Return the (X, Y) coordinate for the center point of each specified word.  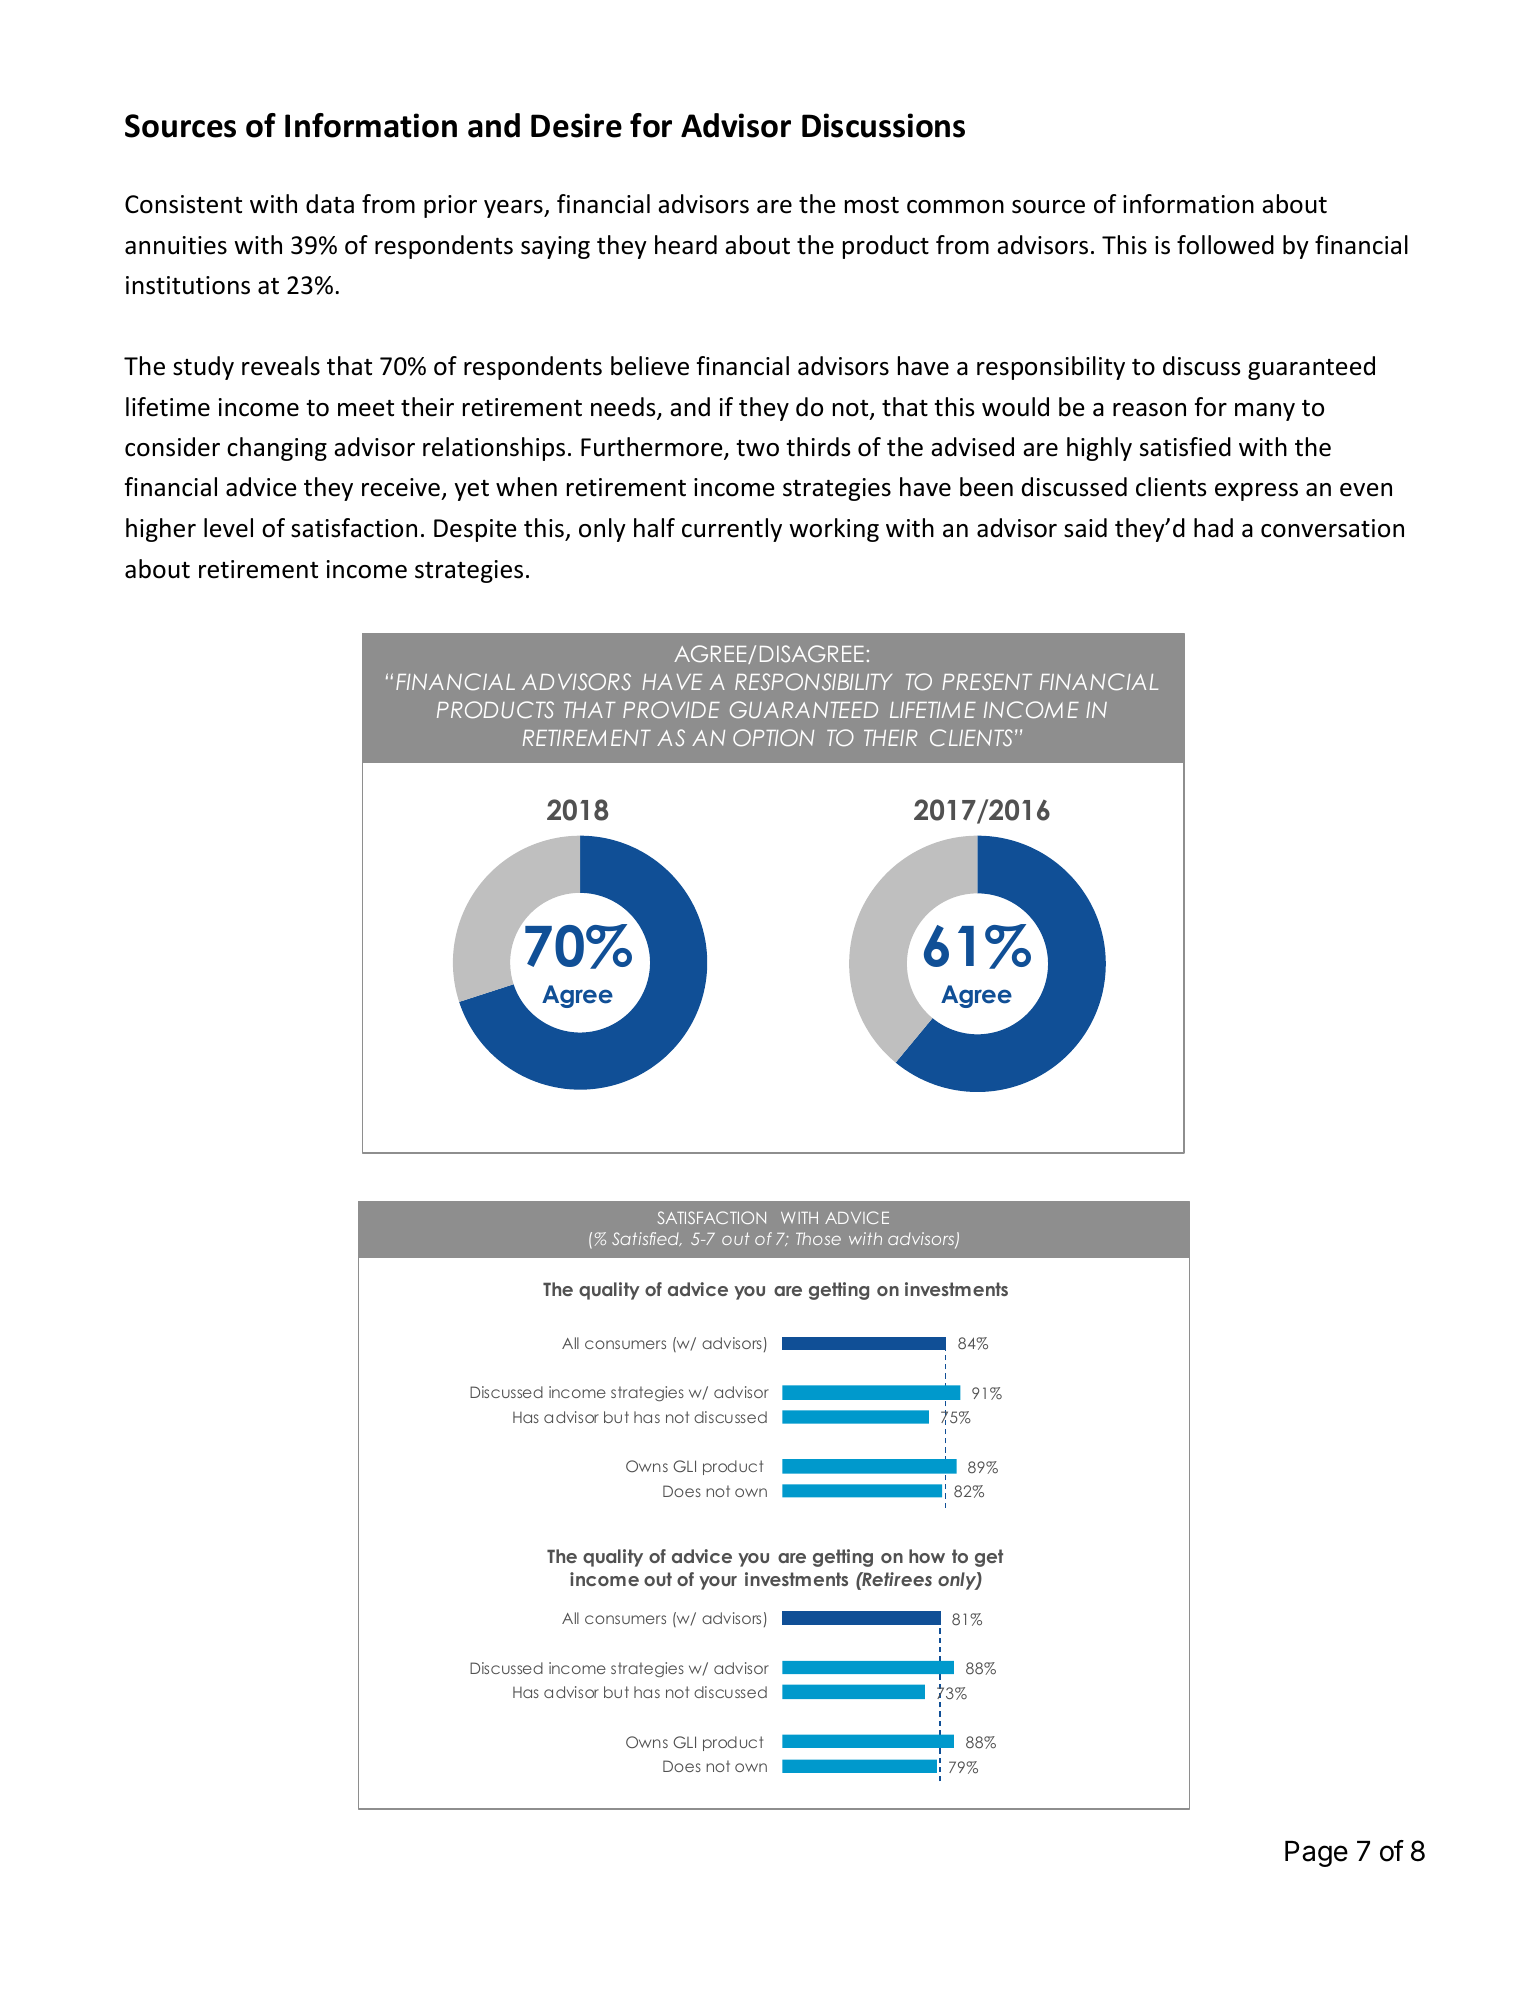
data (330, 204)
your (718, 1583)
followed (1225, 245)
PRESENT (987, 681)
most (872, 205)
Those (818, 1238)
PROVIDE (671, 709)
